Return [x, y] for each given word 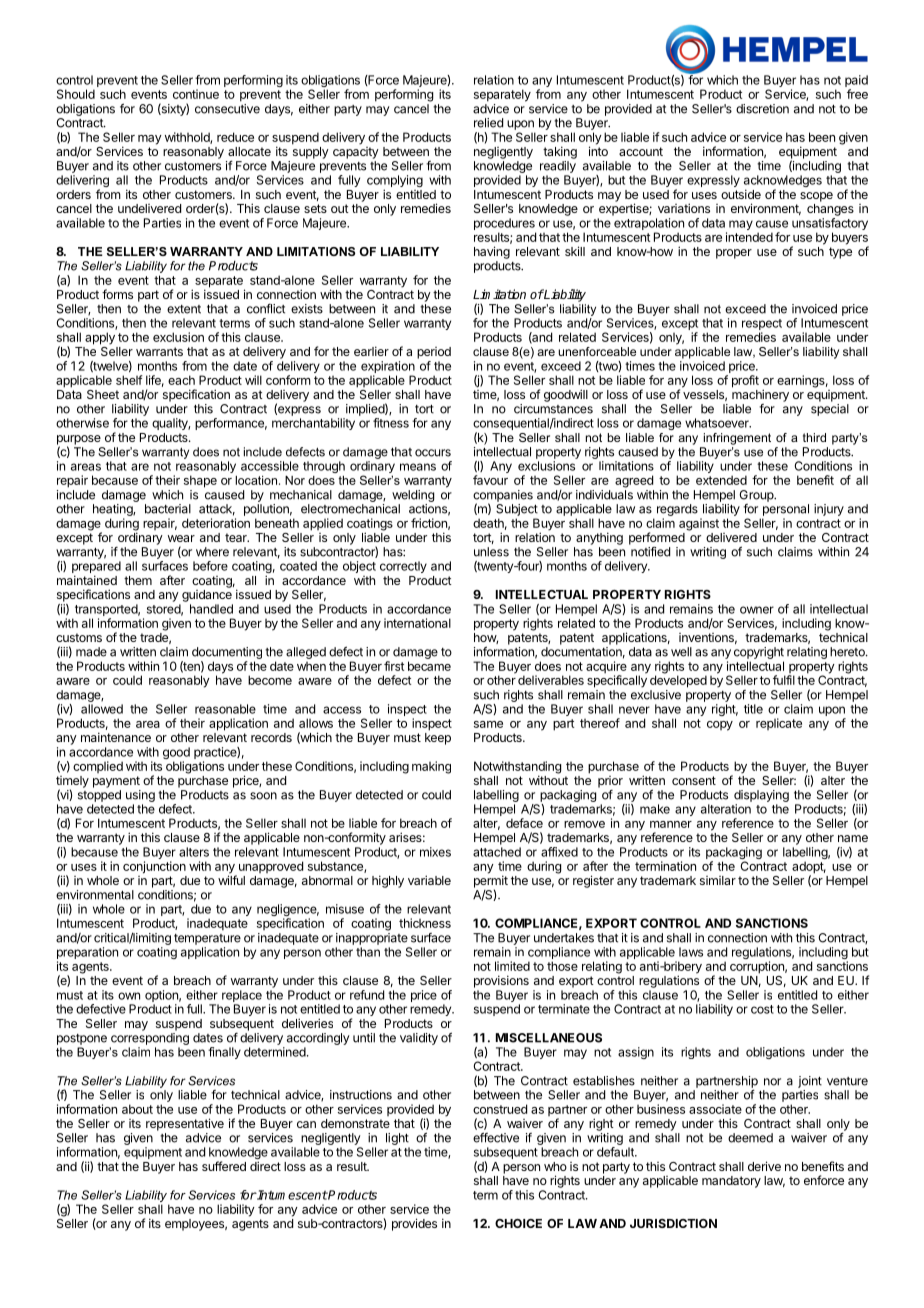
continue [196, 94]
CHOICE [518, 1223]
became [429, 666]
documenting [227, 654]
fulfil [784, 680]
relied [488, 123]
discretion [762, 109]
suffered [224, 1166]
